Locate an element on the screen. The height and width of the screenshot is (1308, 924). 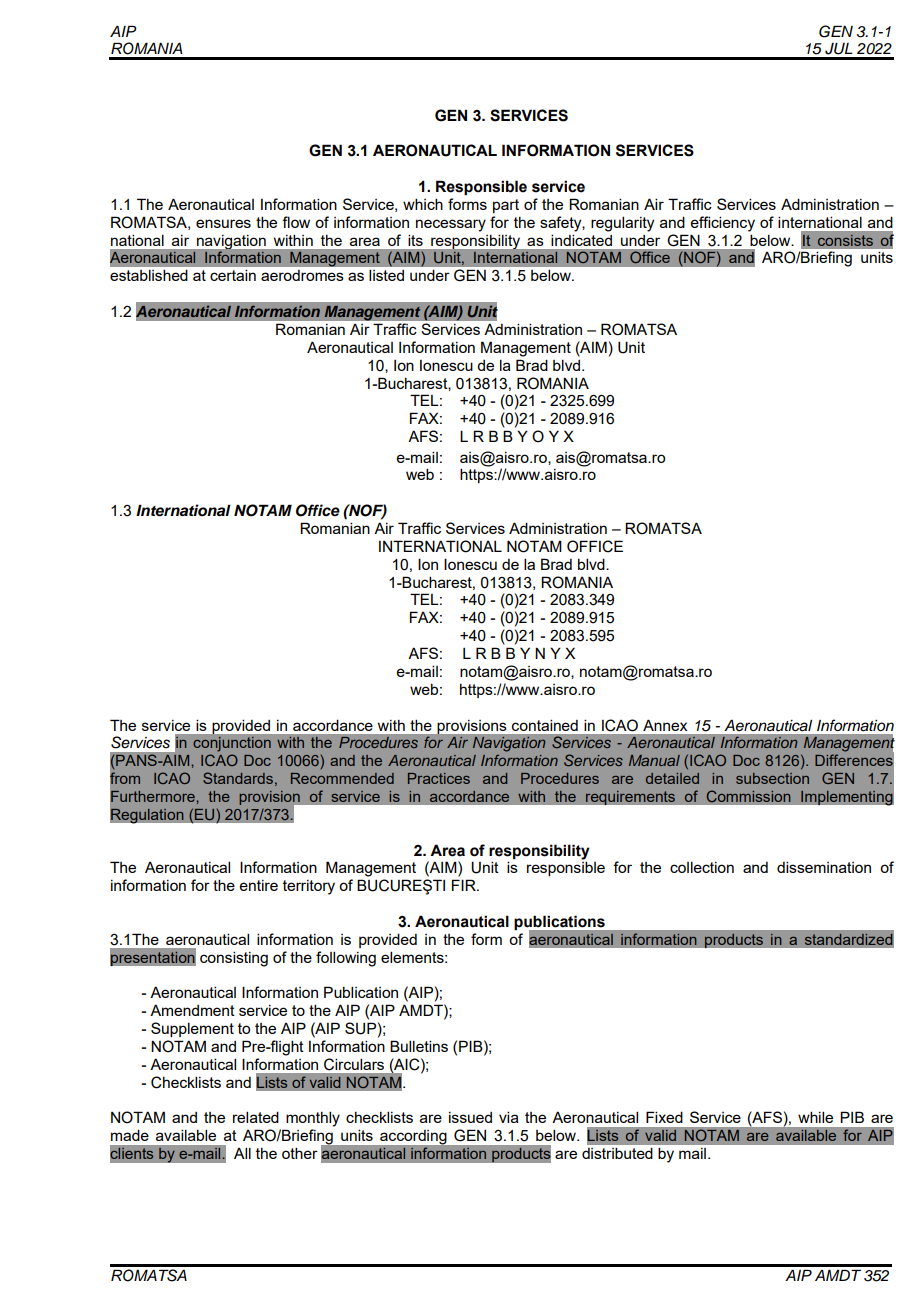
efficiency is located at coordinates (723, 224).
